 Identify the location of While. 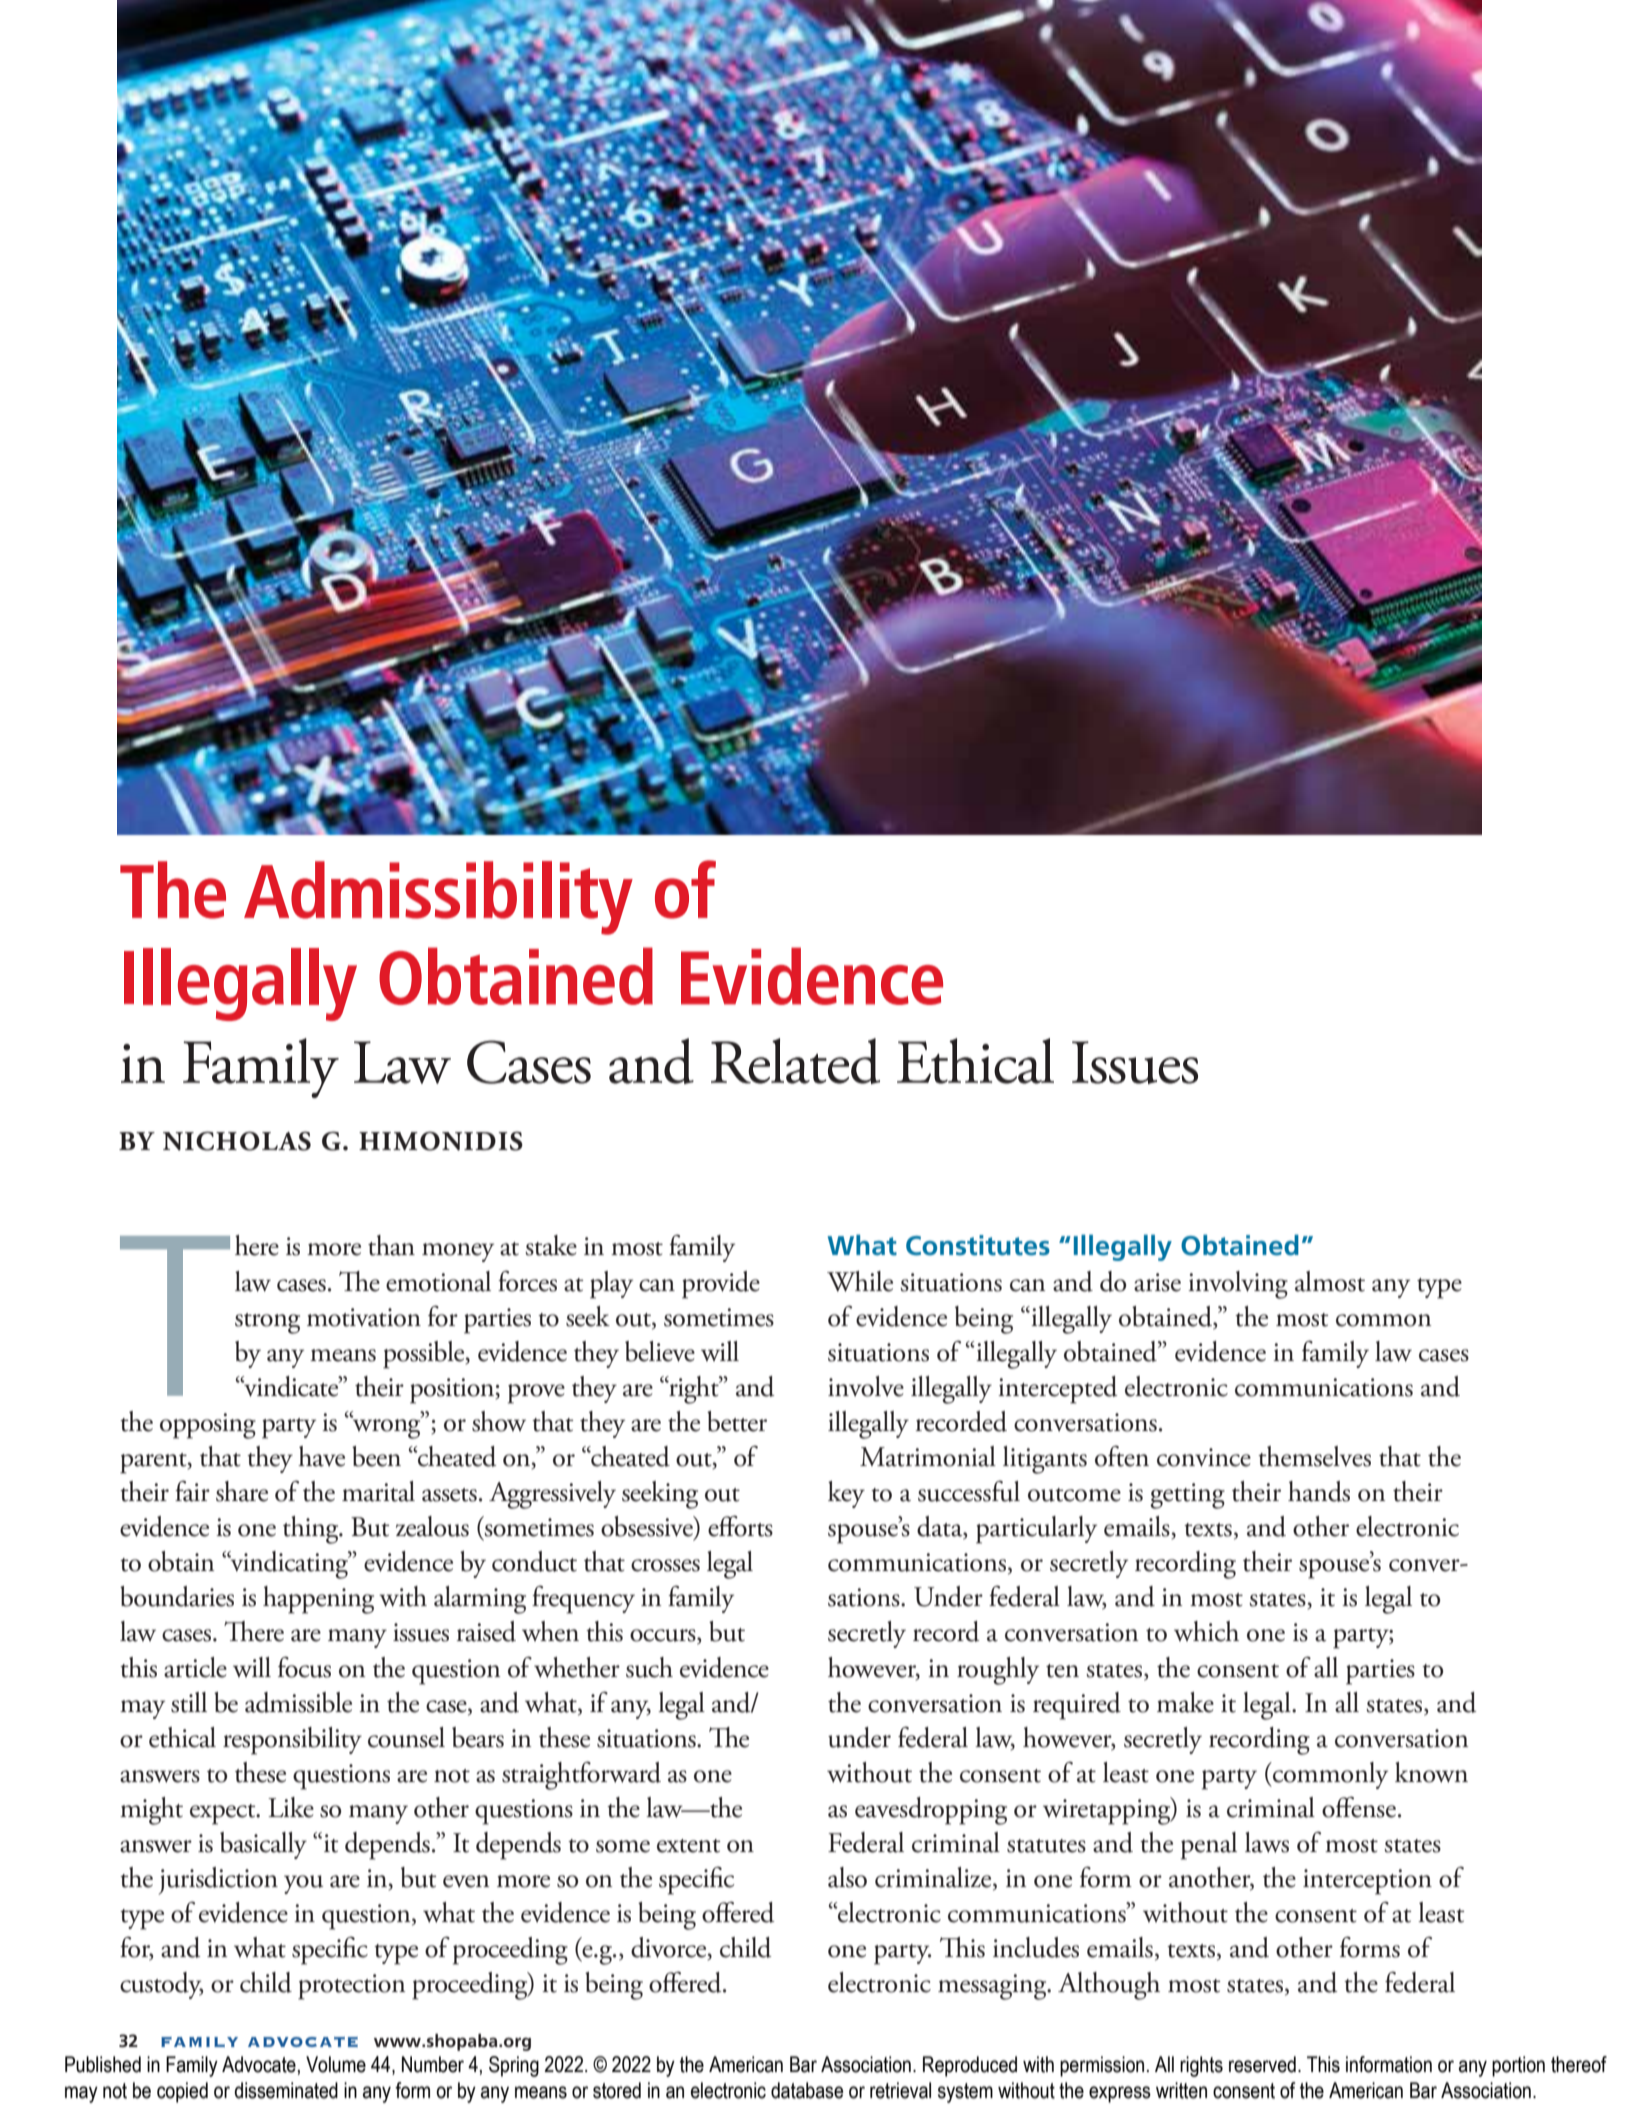
(860, 1281).
